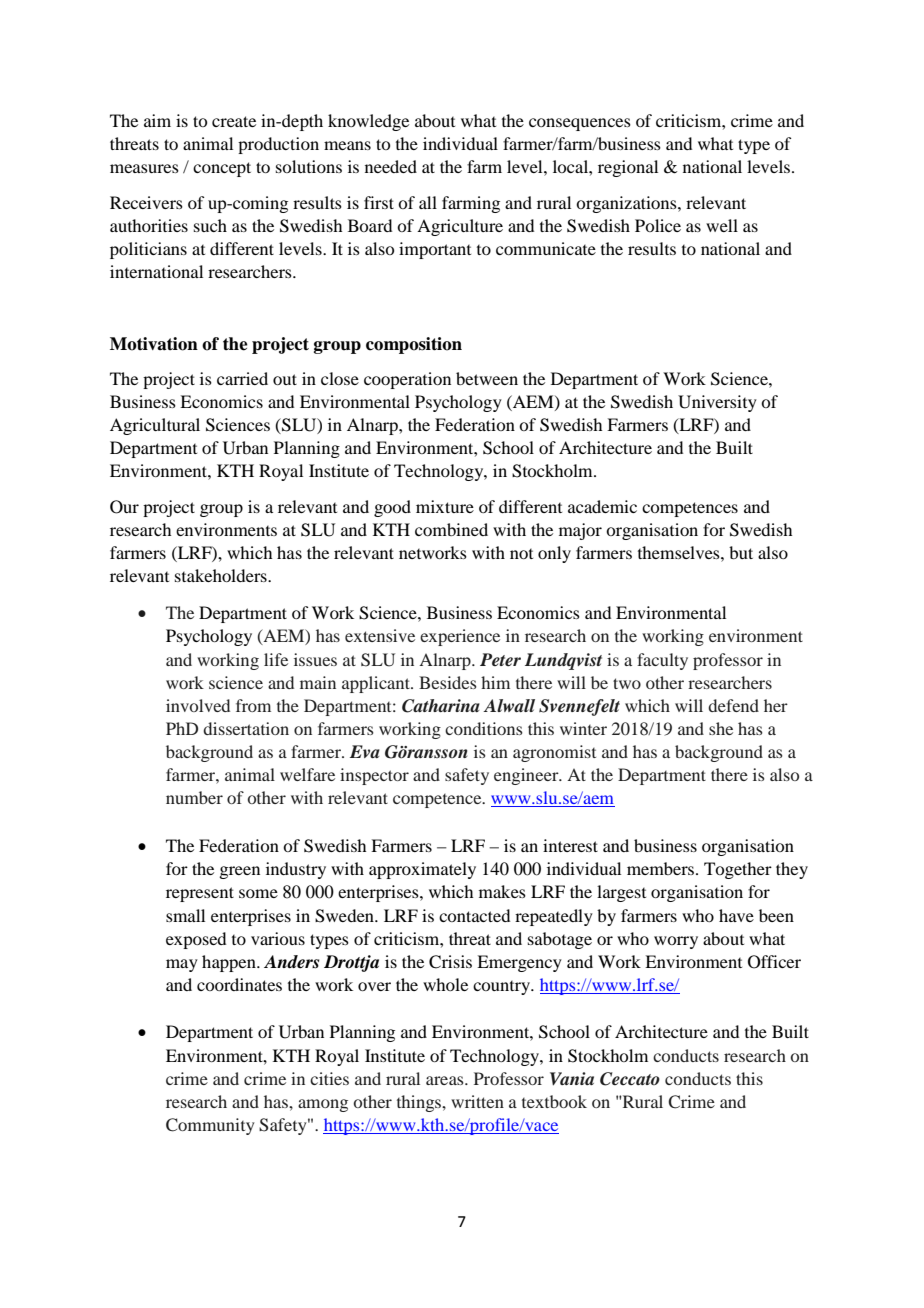 The height and width of the screenshot is (1308, 924). What do you see at coordinates (628, 168) in the screenshot?
I see `regional` at bounding box center [628, 168].
